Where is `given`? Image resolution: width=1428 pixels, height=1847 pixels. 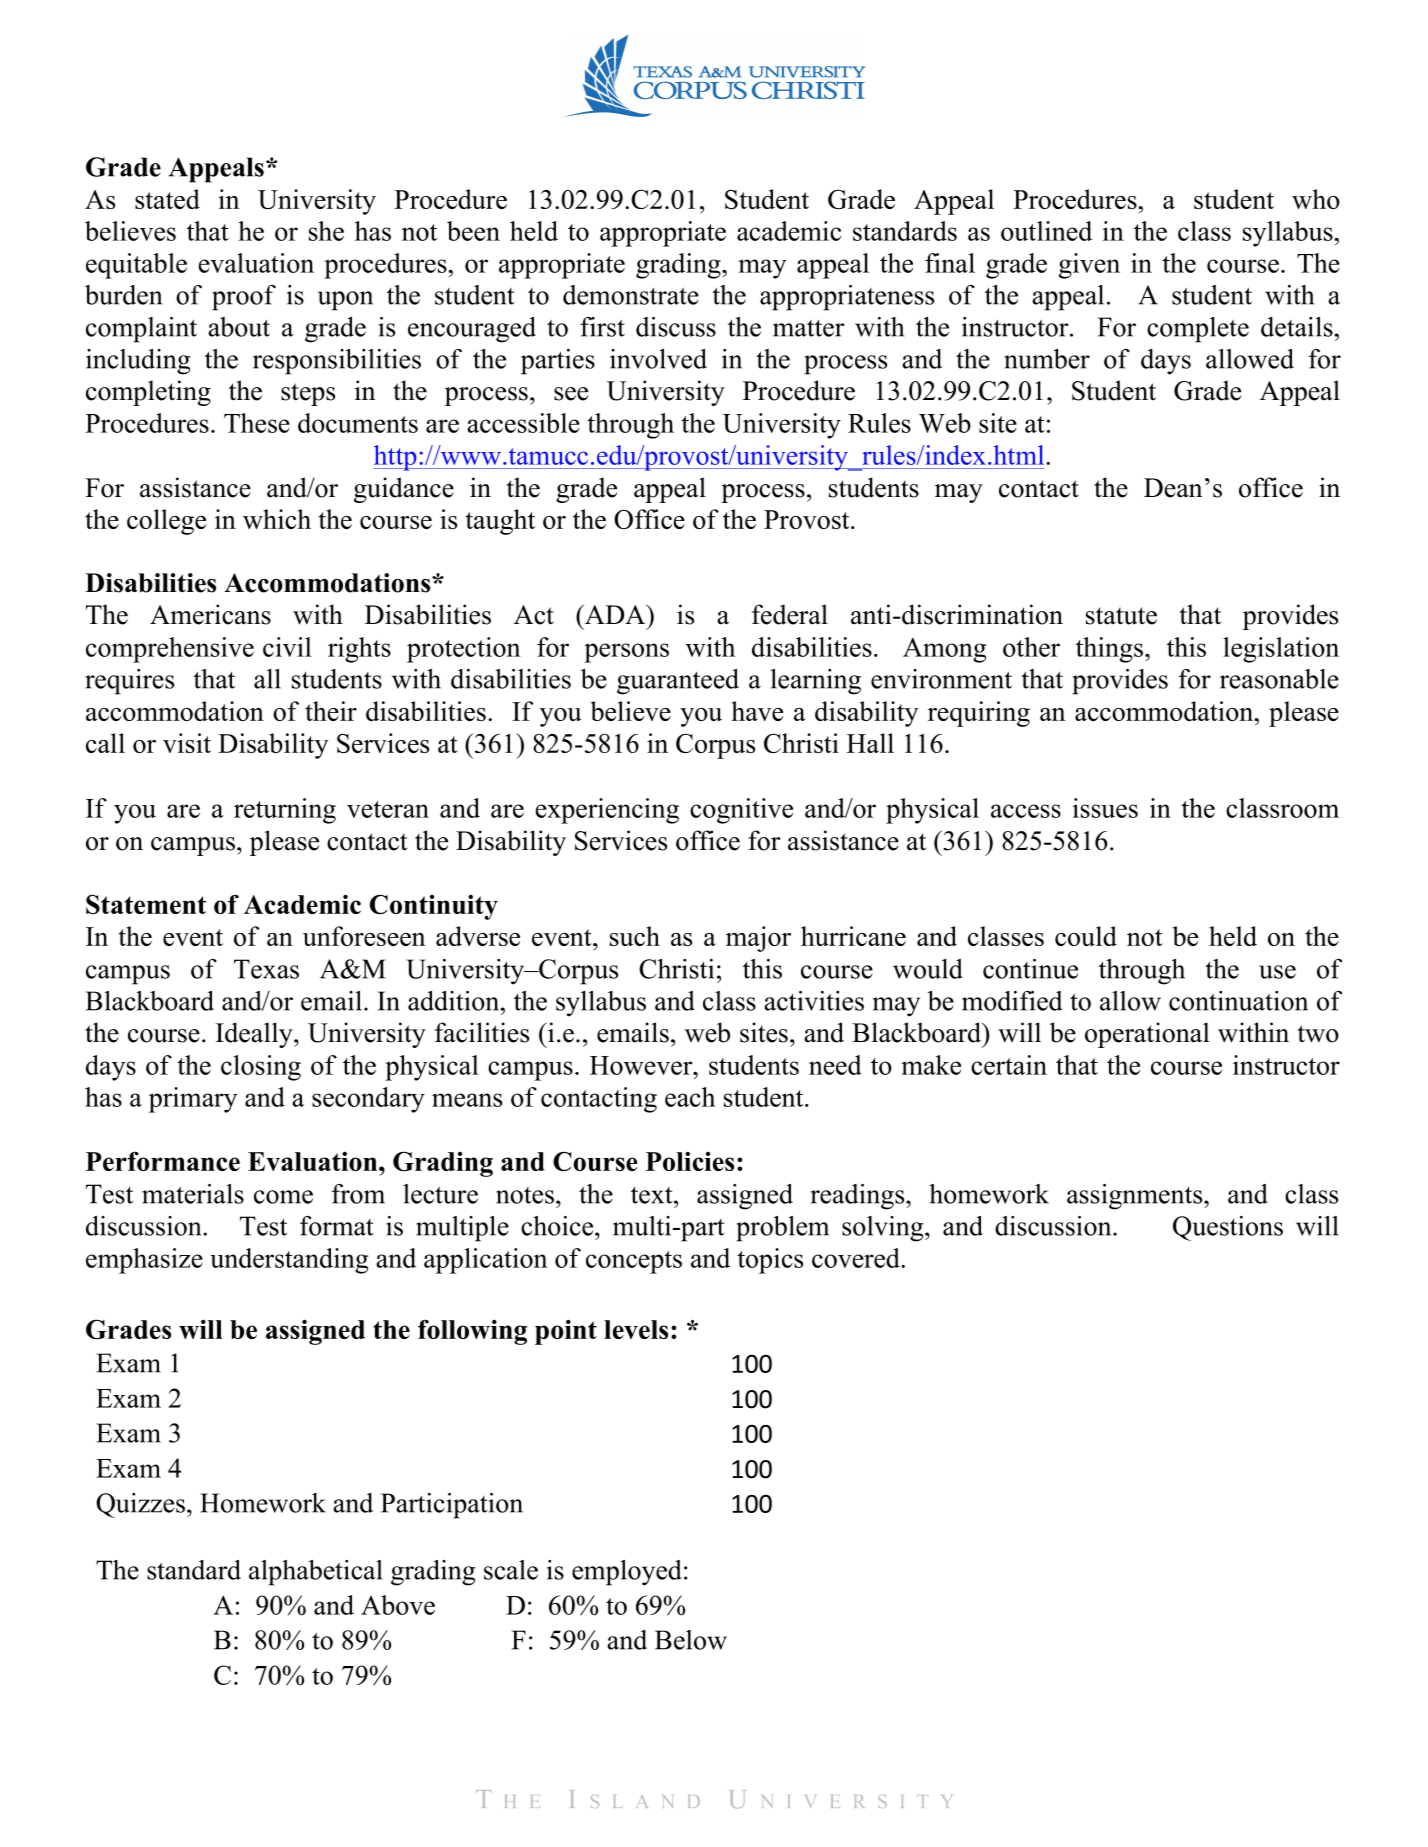
given is located at coordinates (1089, 266).
